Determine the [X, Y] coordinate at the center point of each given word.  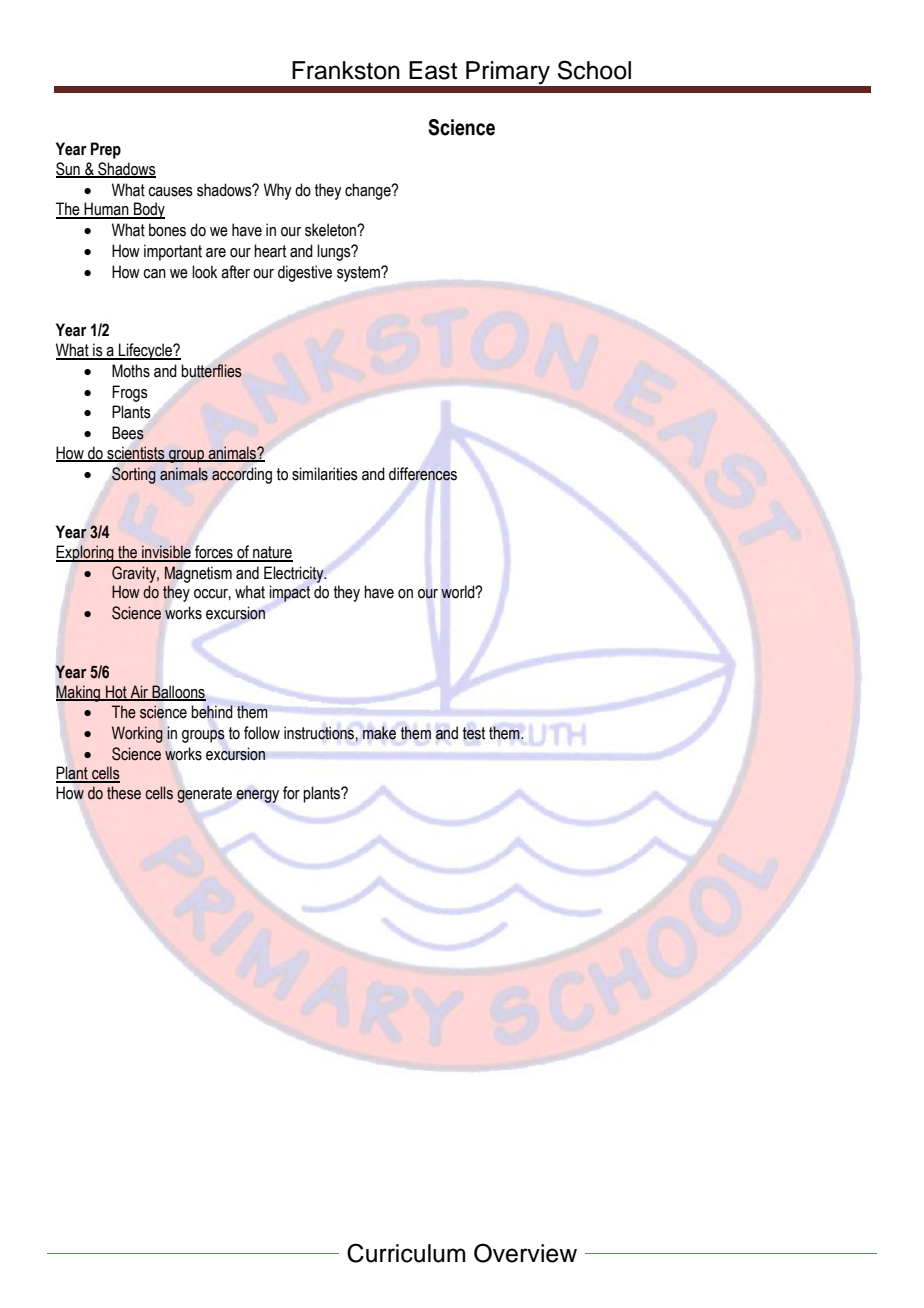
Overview [525, 1253]
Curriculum [406, 1253]
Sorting [134, 475]
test [474, 733]
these [124, 793]
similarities [325, 474]
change [369, 191]
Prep [106, 150]
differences [423, 474]
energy [257, 796]
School [594, 70]
